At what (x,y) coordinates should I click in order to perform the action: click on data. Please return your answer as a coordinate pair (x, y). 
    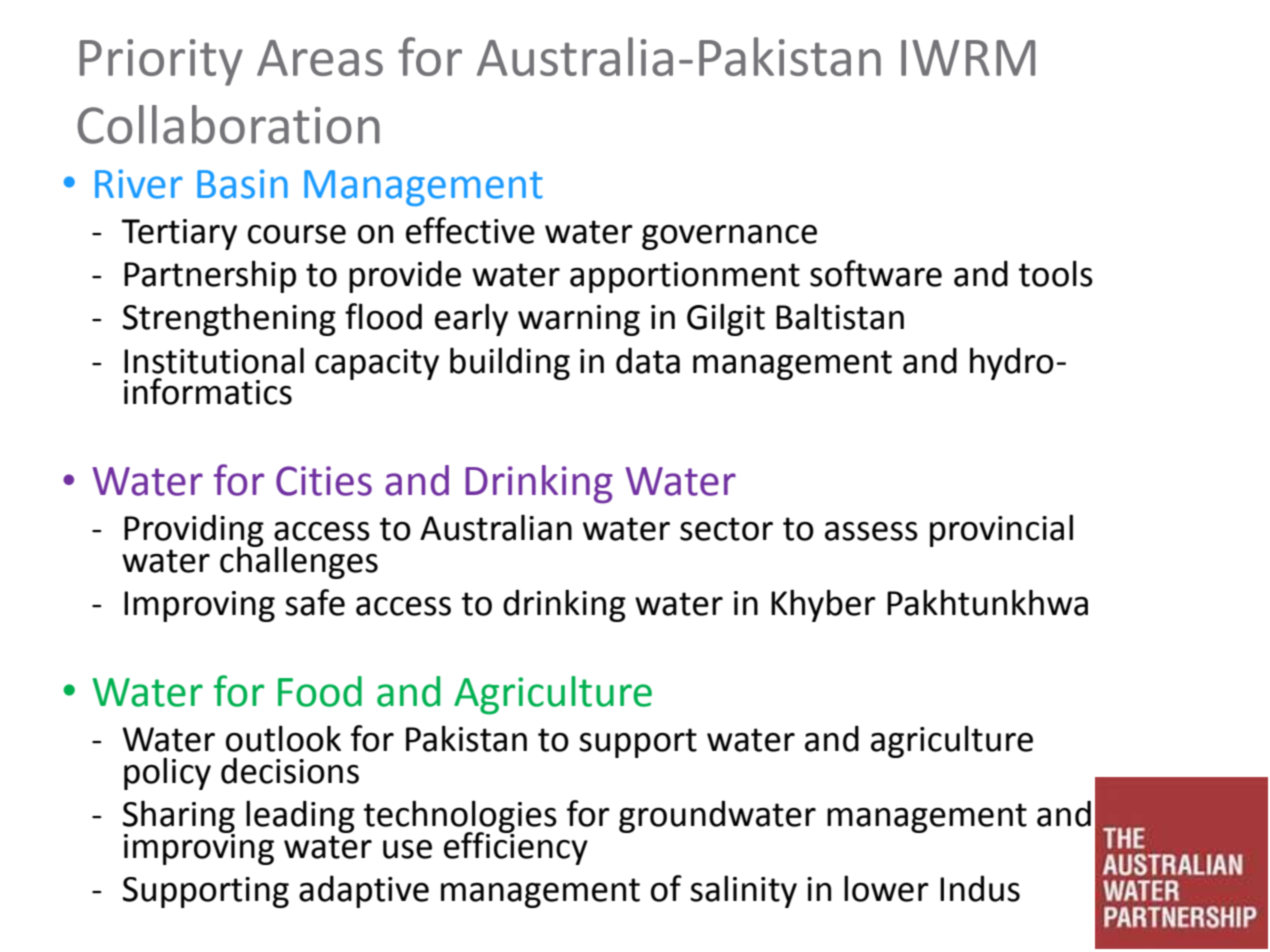
    Looking at the image, I should click on (648, 361).
